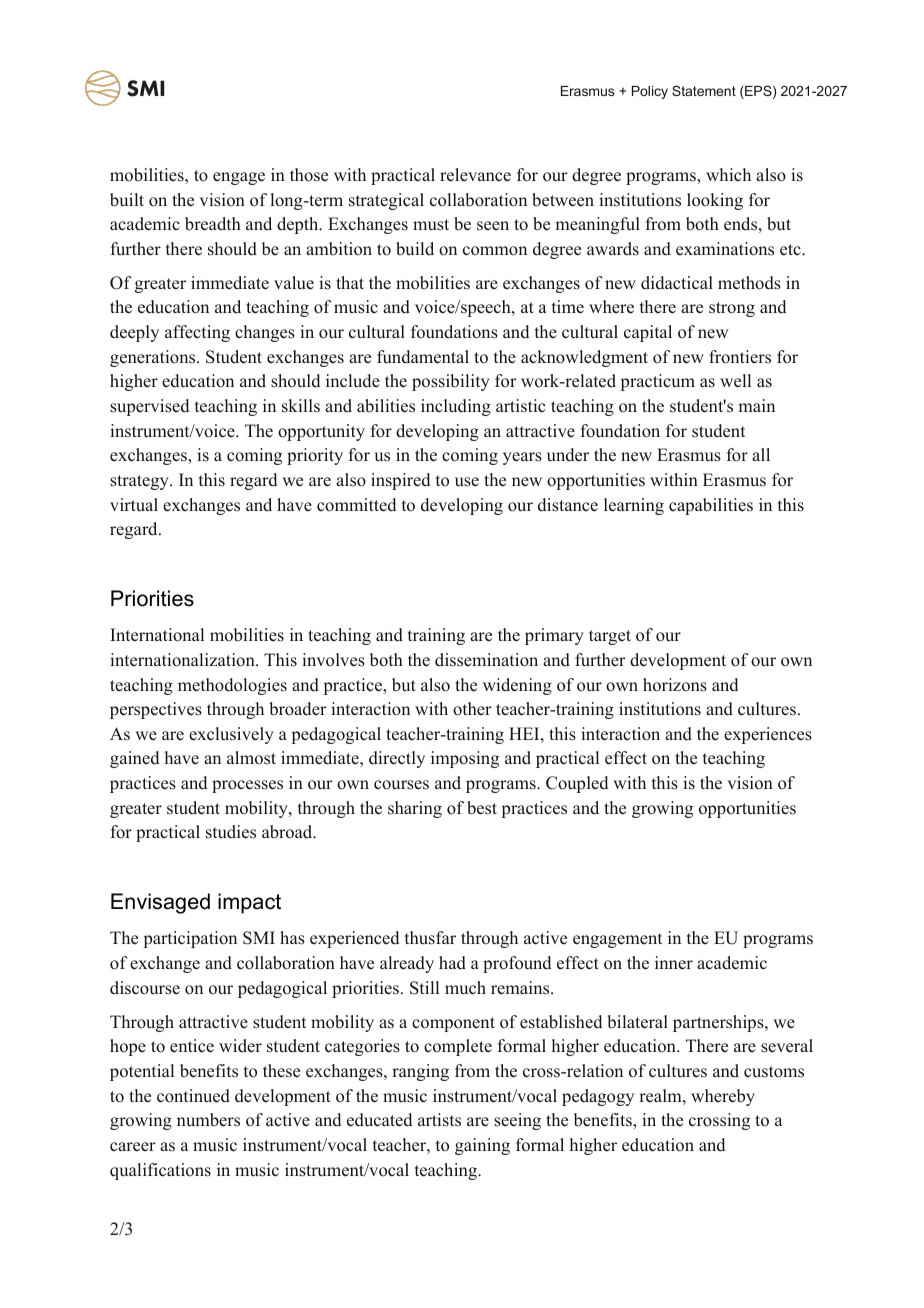 This screenshot has width=924, height=1308. What do you see at coordinates (208, 1120) in the screenshot?
I see `numbers` at bounding box center [208, 1120].
